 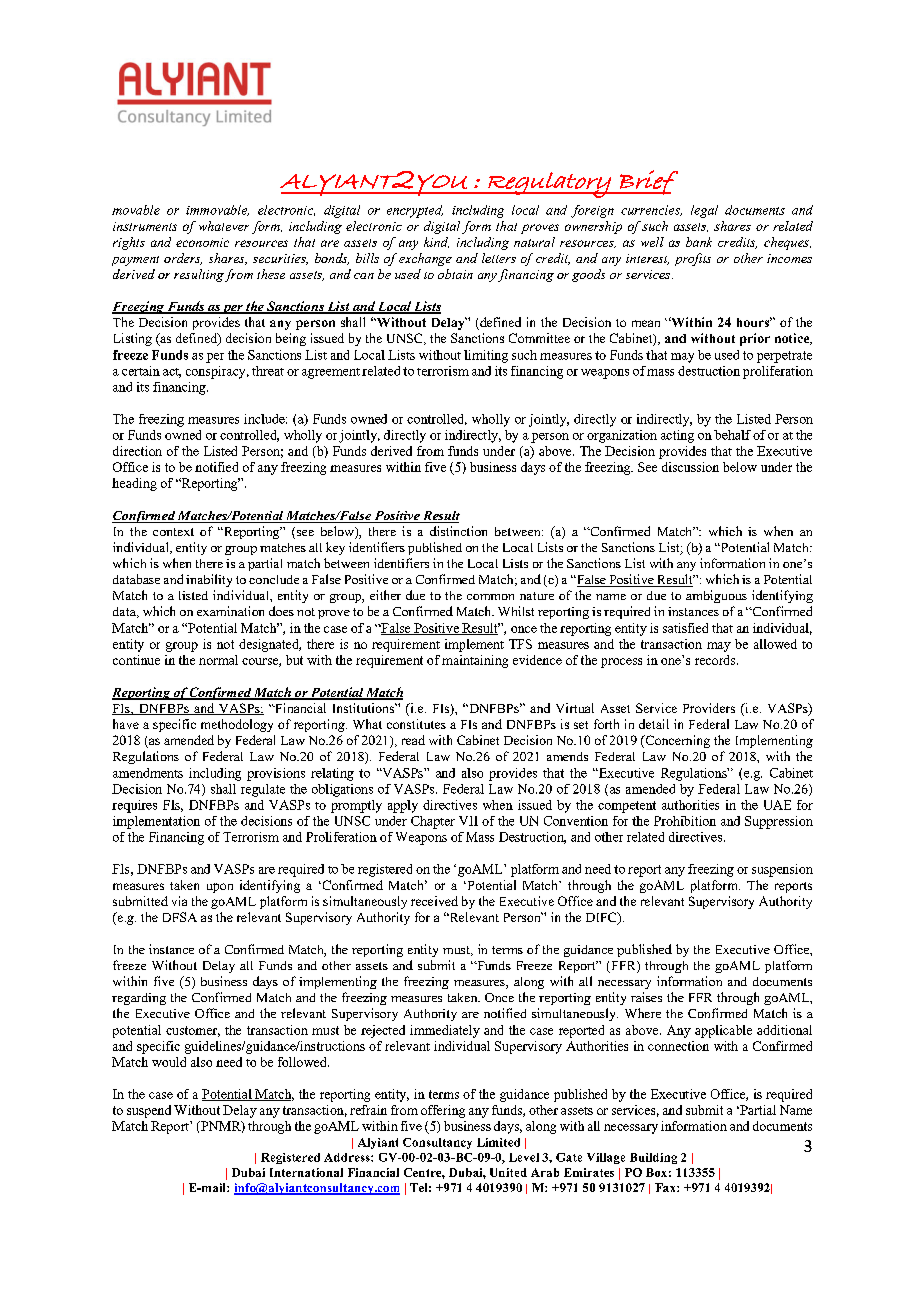 I want to click on Prohibition, so click(x=685, y=821).
